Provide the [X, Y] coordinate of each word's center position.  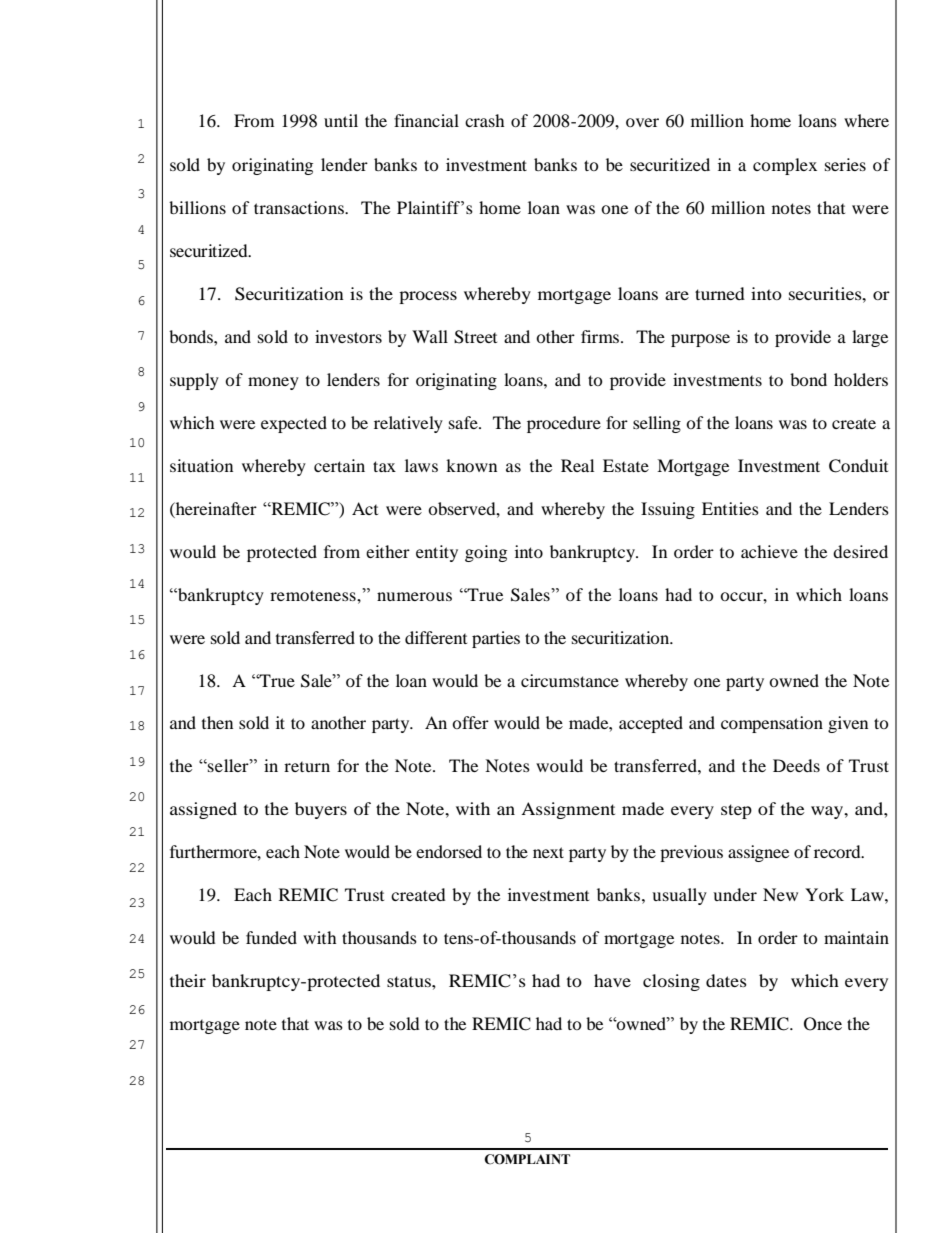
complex [785, 166]
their [188, 980]
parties [496, 639]
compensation [772, 724]
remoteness [314, 595]
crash [485, 120]
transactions [300, 207]
